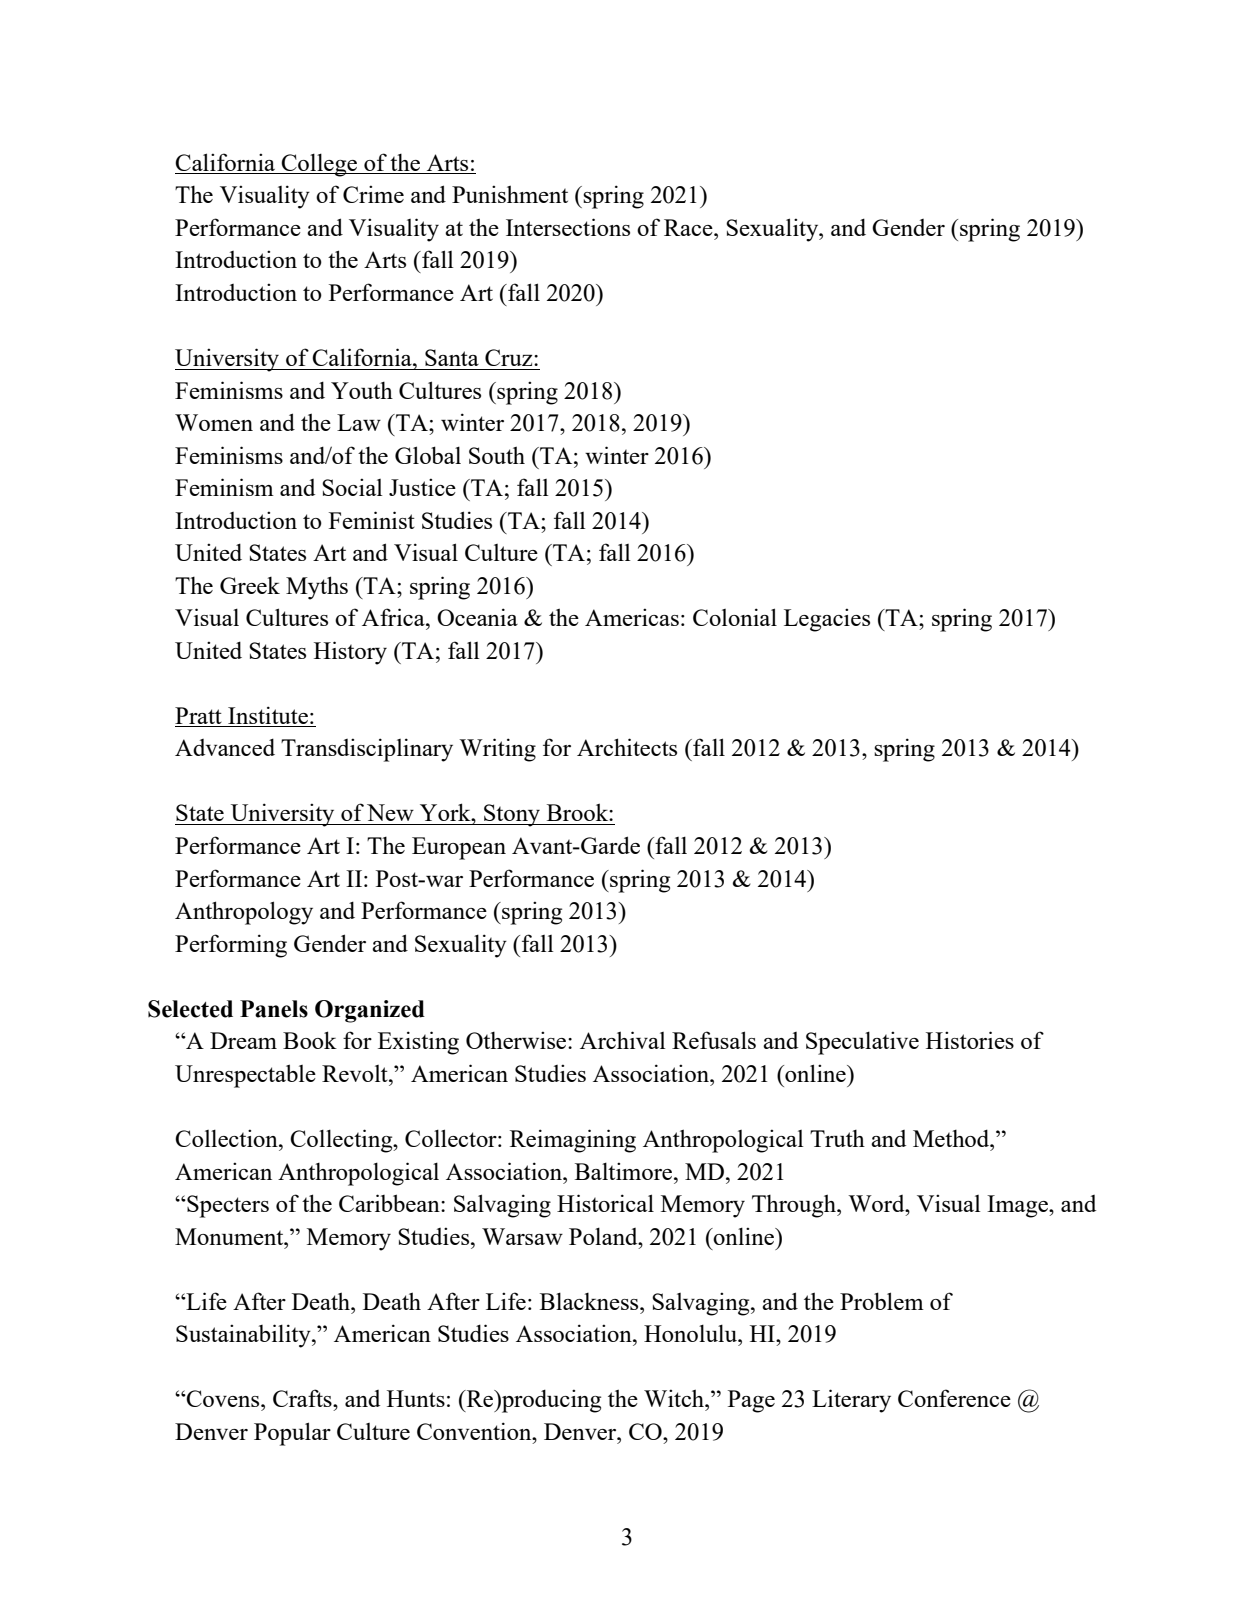 This screenshot has width=1255, height=1624. What do you see at coordinates (320, 165) in the screenshot?
I see `College` at bounding box center [320, 165].
